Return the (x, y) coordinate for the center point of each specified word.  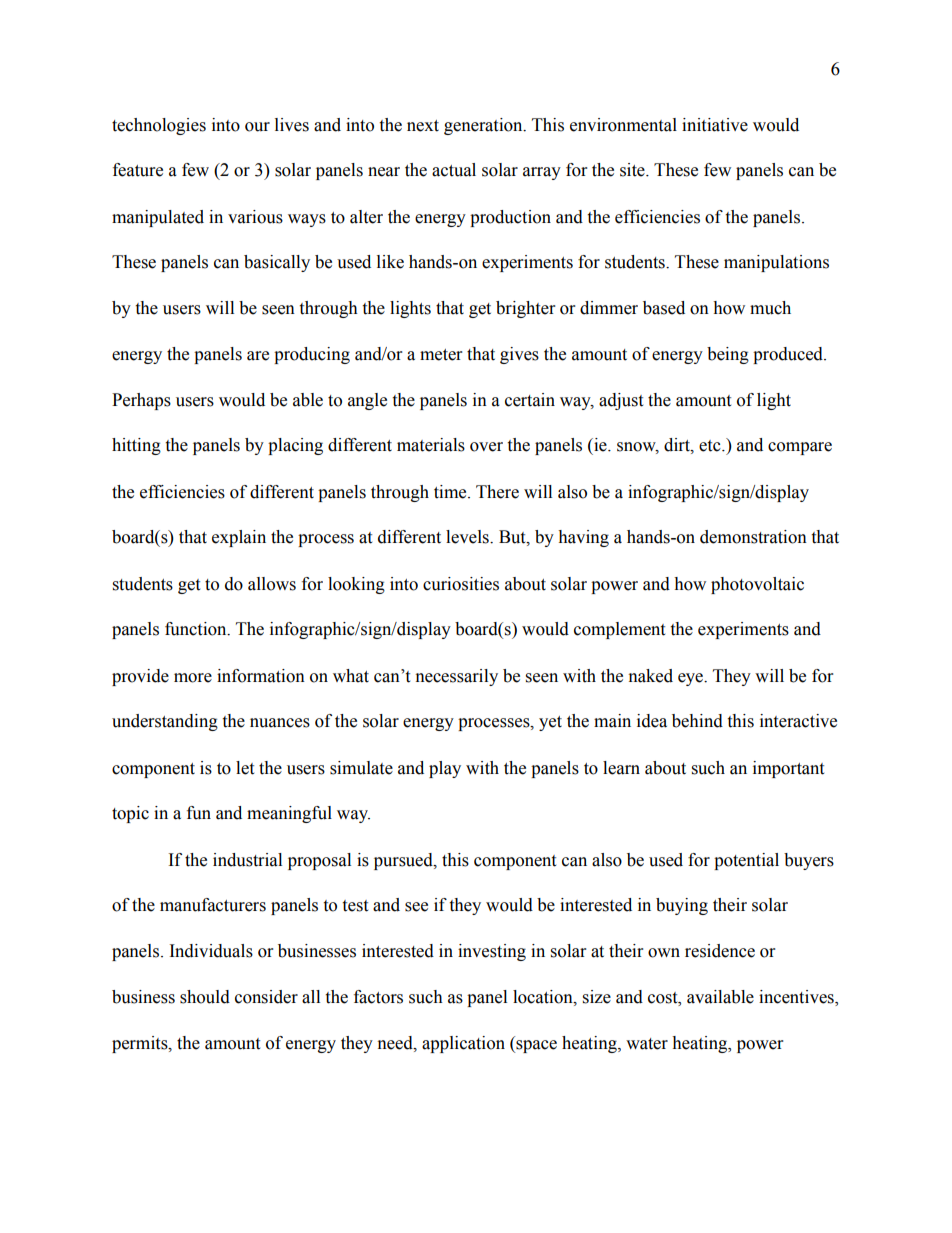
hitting (136, 446)
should (205, 997)
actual (454, 170)
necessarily (457, 677)
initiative (715, 125)
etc (711, 446)
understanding (165, 722)
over (486, 447)
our (257, 127)
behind (697, 721)
